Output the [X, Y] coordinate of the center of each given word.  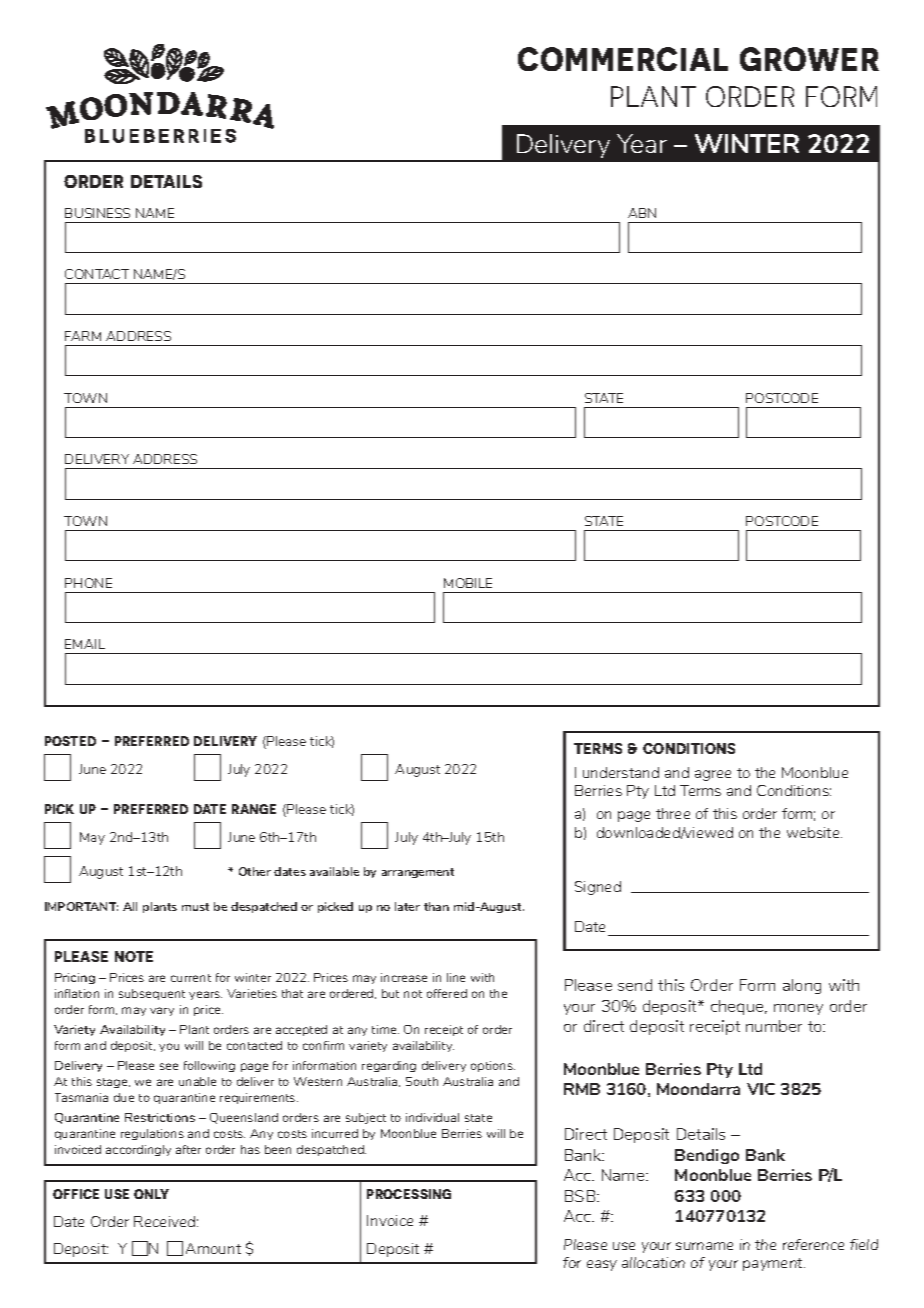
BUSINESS [97, 213]
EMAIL [85, 644]
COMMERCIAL [623, 59]
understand [621, 772]
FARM [83, 336]
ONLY [151, 1194]
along [802, 986]
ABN [642, 213]
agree [713, 775]
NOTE [134, 956]
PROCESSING [409, 1194]
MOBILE [468, 583]
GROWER [809, 59]
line [456, 977]
